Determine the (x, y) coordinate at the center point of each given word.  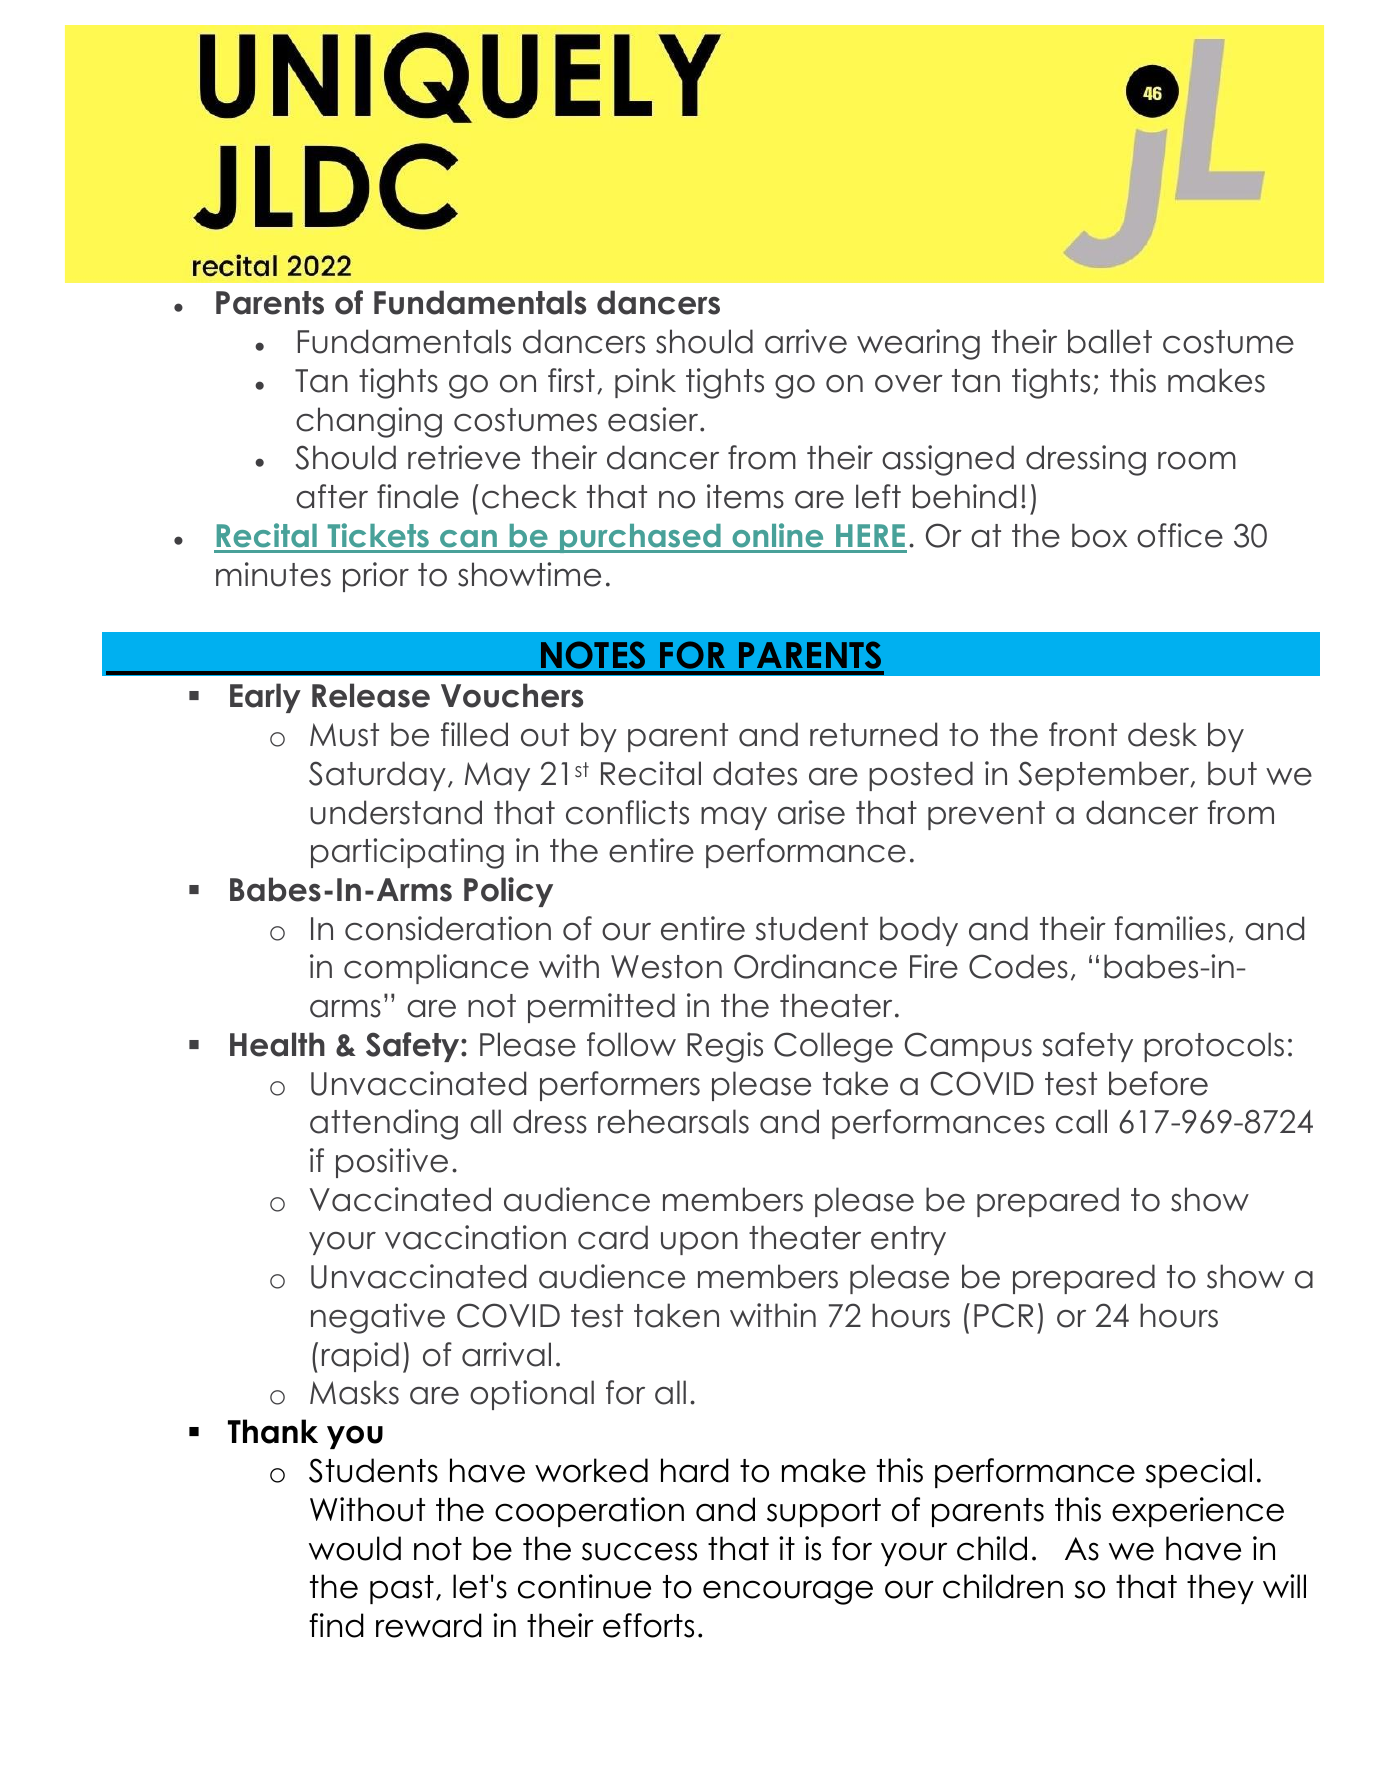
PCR (1003, 1315)
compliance (436, 969)
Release (371, 695)
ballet (1110, 341)
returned (873, 734)
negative (378, 1318)
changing (369, 422)
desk (1162, 734)
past (402, 1589)
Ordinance (815, 966)
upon (699, 1243)
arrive (806, 341)
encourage (788, 1592)
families (1170, 928)
